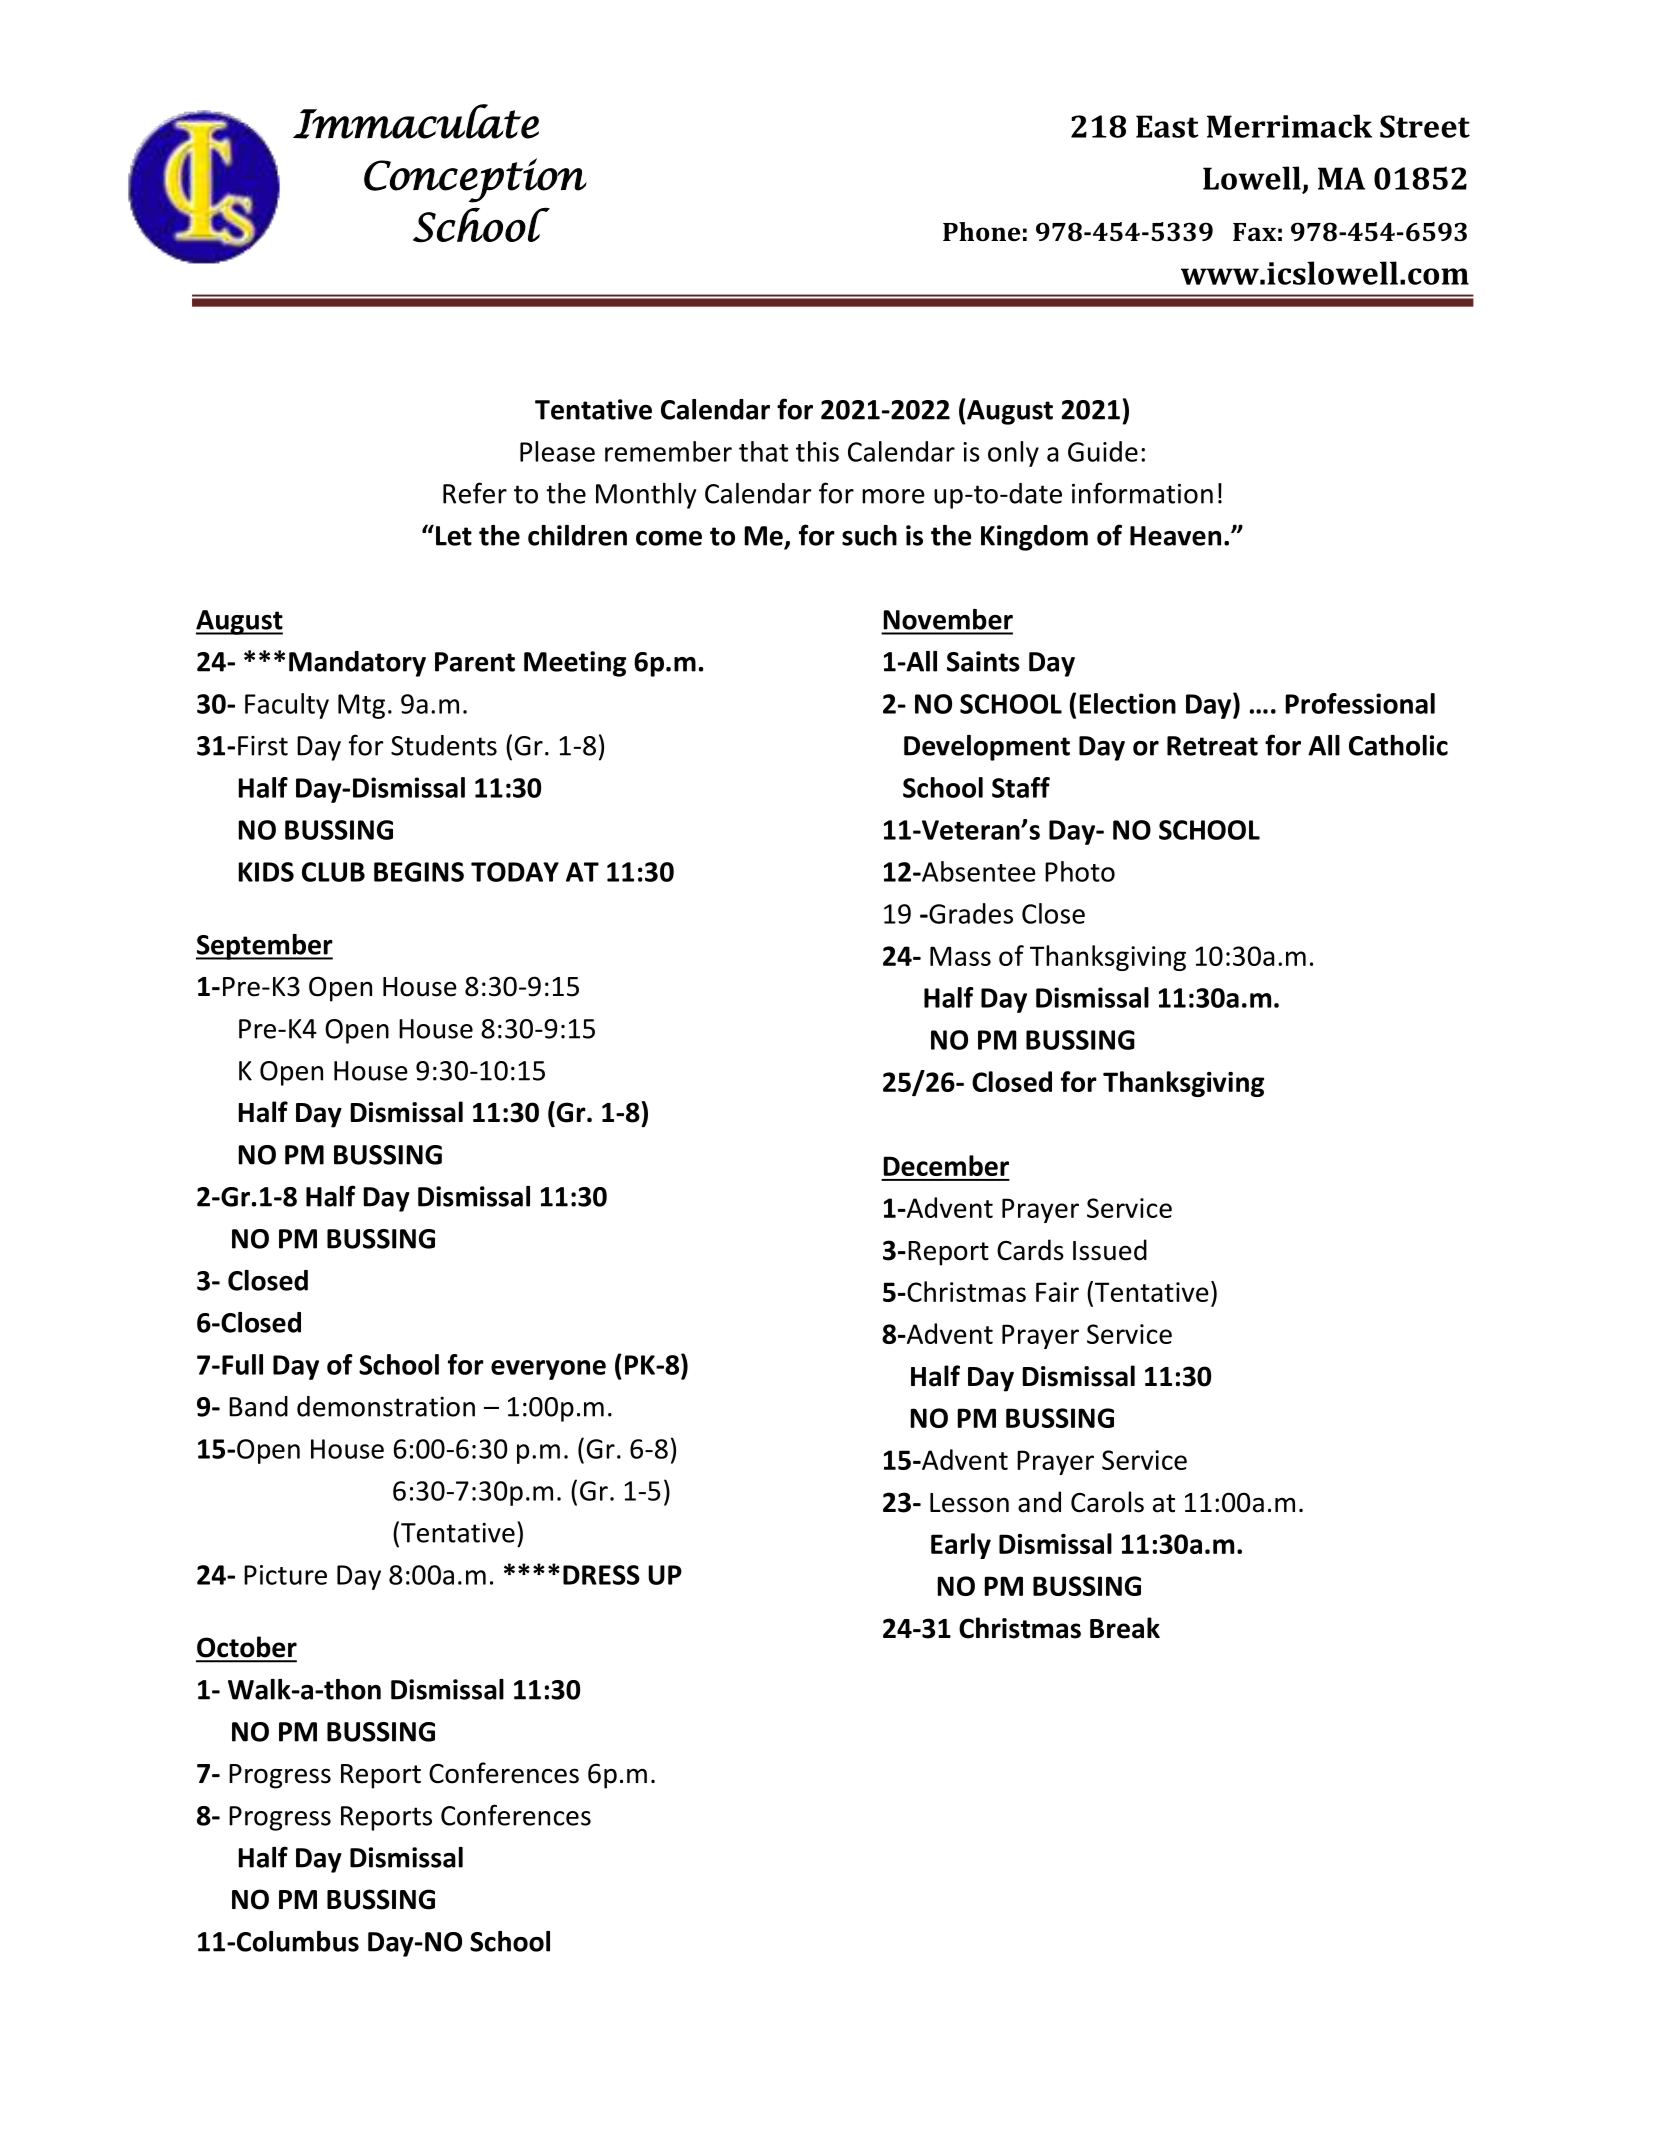 The image size is (1665, 2155). What do you see at coordinates (548, 1370) in the image?
I see `everyone` at bounding box center [548, 1370].
